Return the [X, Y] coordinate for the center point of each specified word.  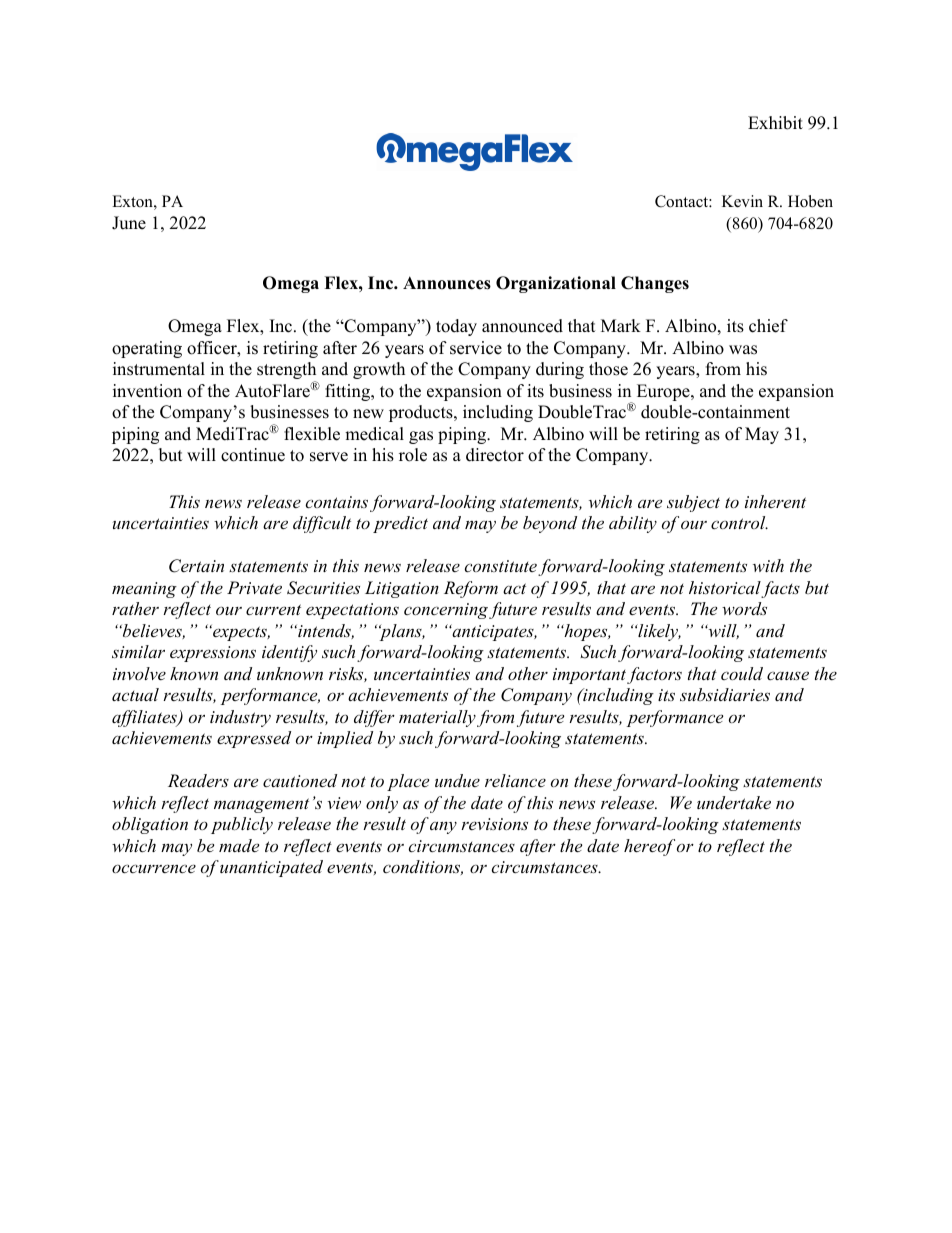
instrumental [159, 369]
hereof [649, 847]
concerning [446, 611]
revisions [494, 824]
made [239, 845]
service [476, 348]
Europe [664, 392]
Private [254, 587]
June [129, 223]
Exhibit [775, 123]
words [744, 608]
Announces [447, 283]
